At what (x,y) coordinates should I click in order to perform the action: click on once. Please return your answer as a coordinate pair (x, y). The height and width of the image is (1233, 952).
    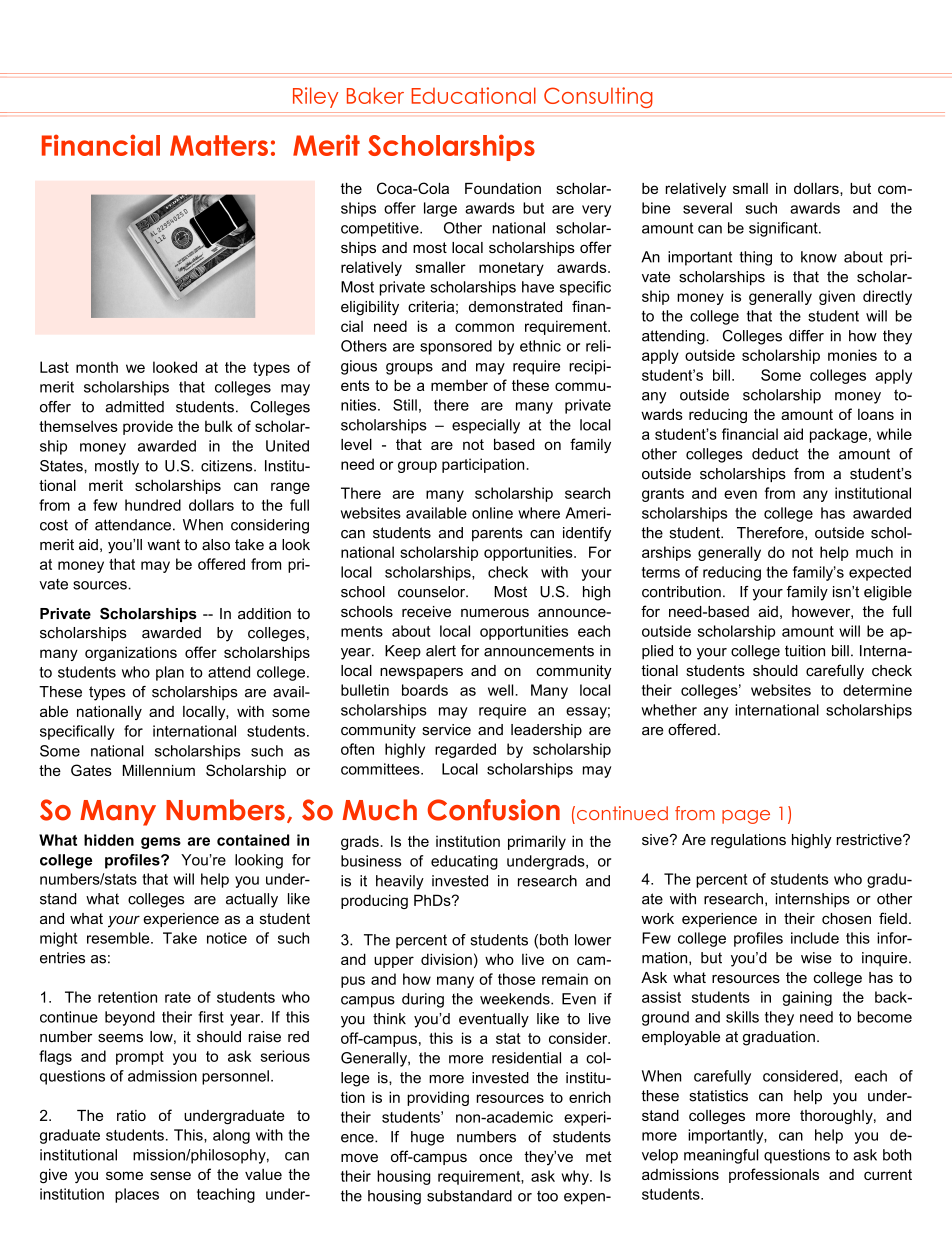
    Looking at the image, I should click on (495, 1157).
